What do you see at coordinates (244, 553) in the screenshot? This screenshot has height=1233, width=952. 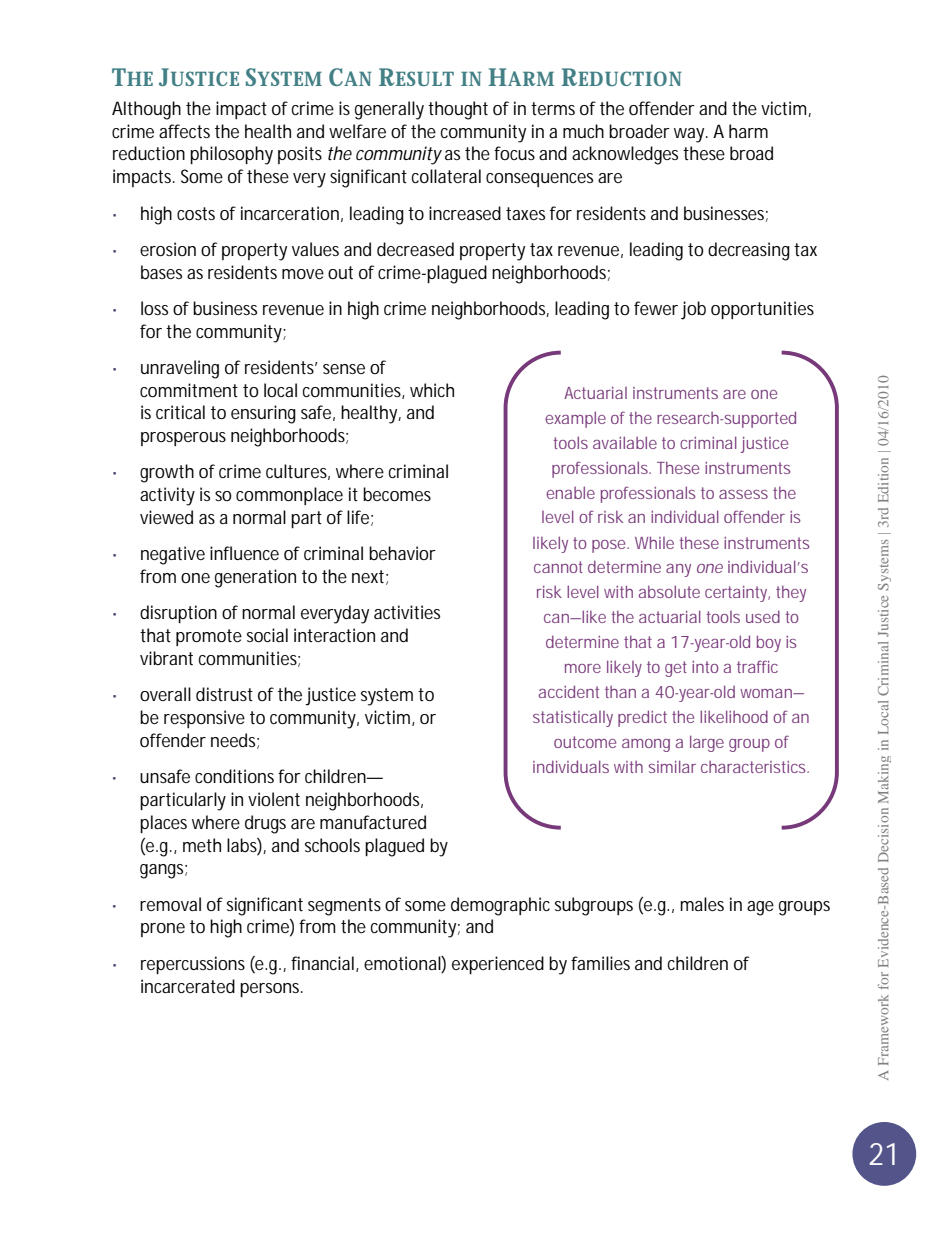 I see `influence` at bounding box center [244, 553].
